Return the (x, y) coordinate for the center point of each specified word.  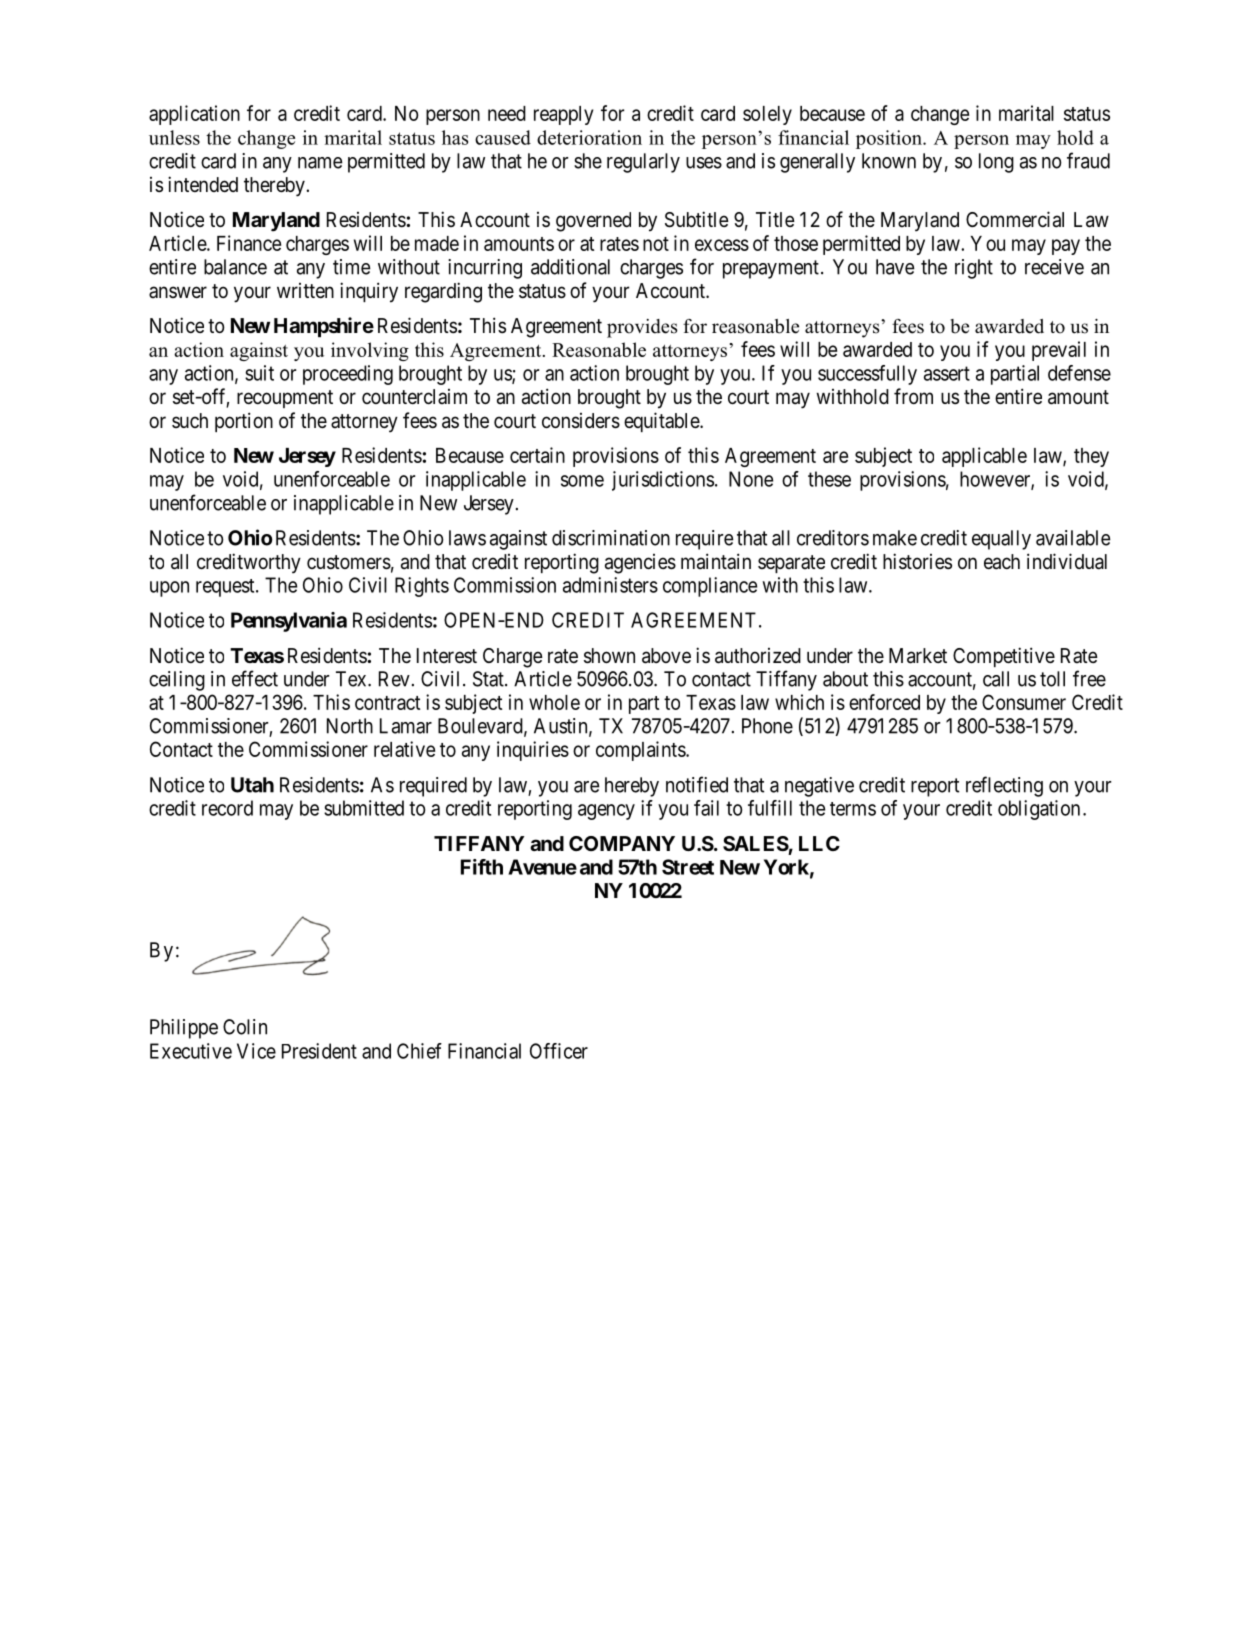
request (226, 588)
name (320, 163)
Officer (559, 1051)
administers (610, 585)
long (996, 163)
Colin (245, 1027)
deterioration (589, 137)
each (1002, 562)
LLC (819, 843)
